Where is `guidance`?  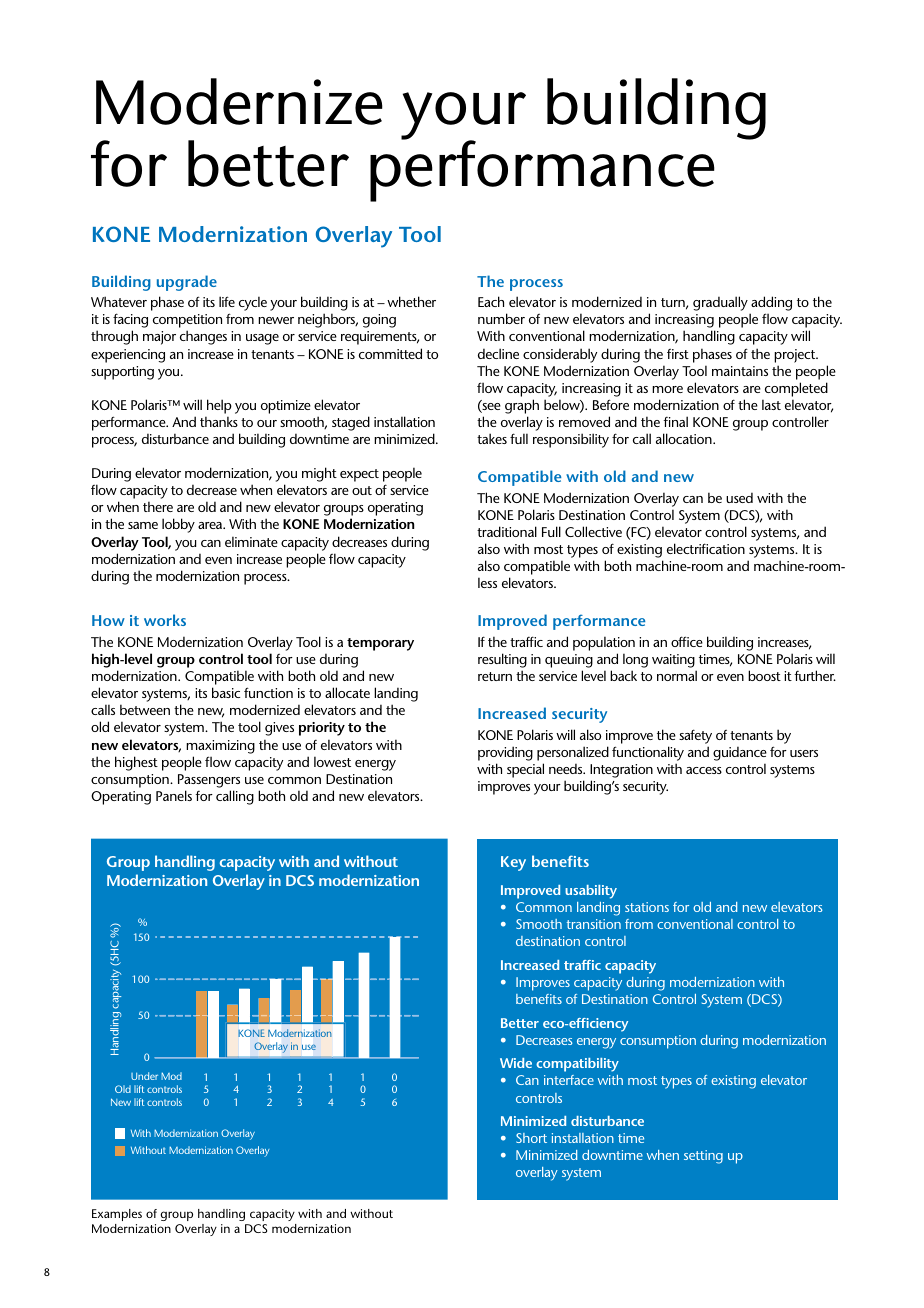
guidance is located at coordinates (740, 753).
